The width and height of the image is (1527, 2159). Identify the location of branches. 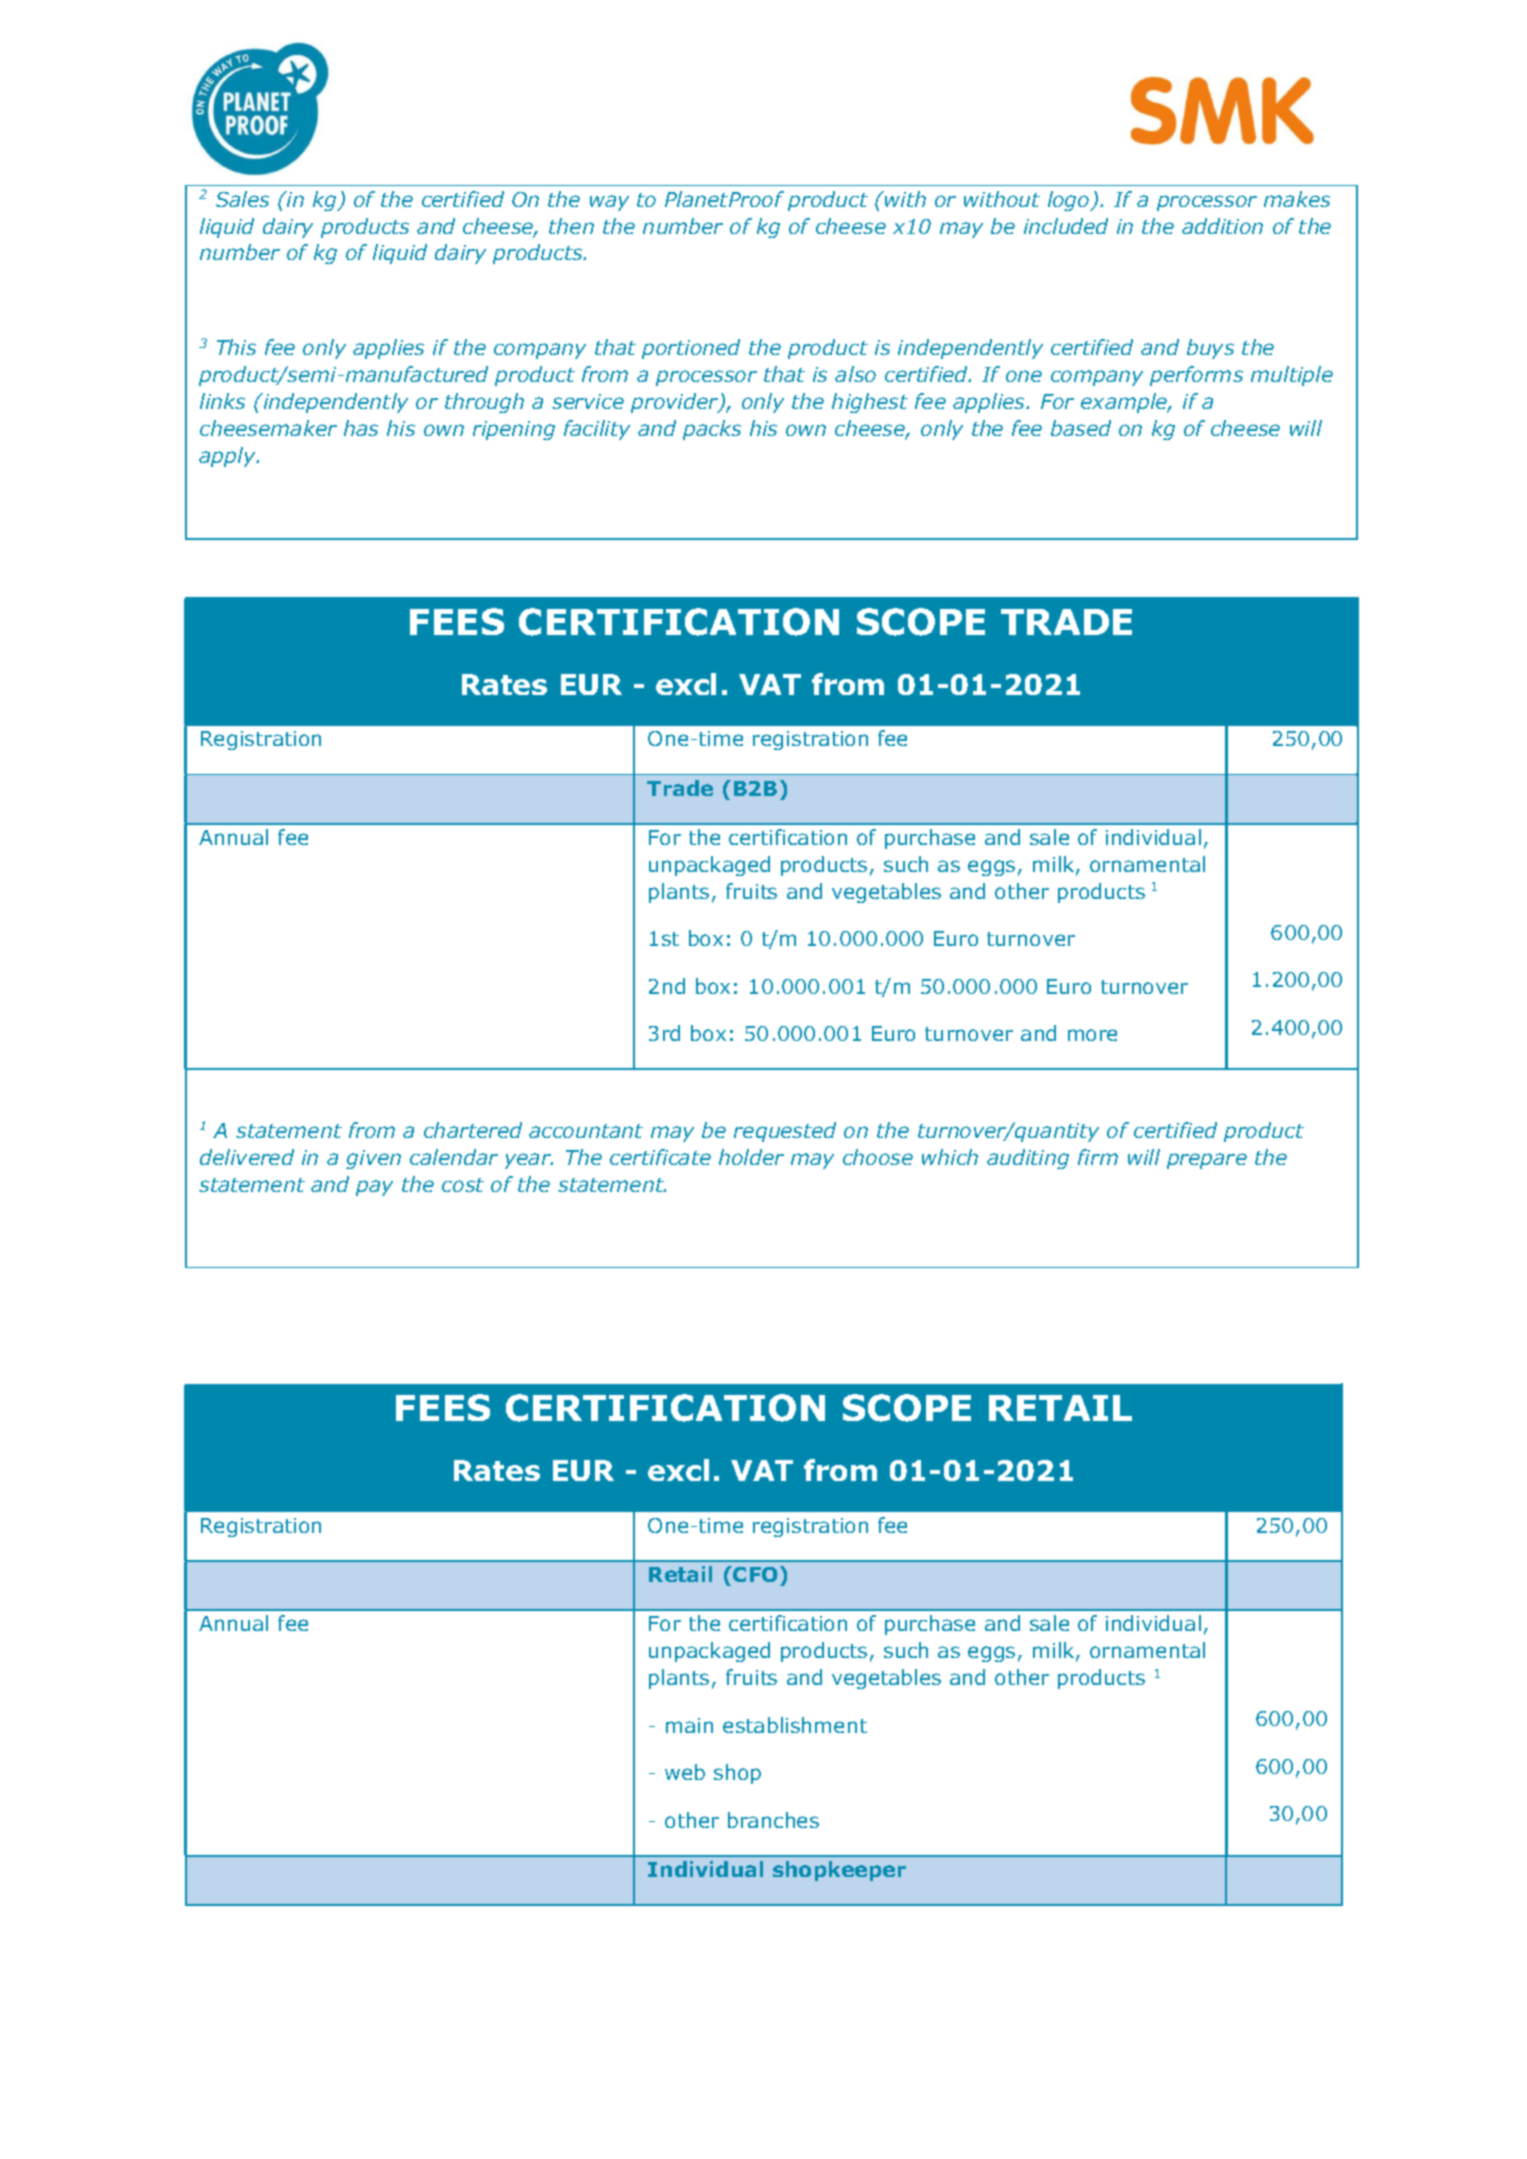
(773, 1820).
